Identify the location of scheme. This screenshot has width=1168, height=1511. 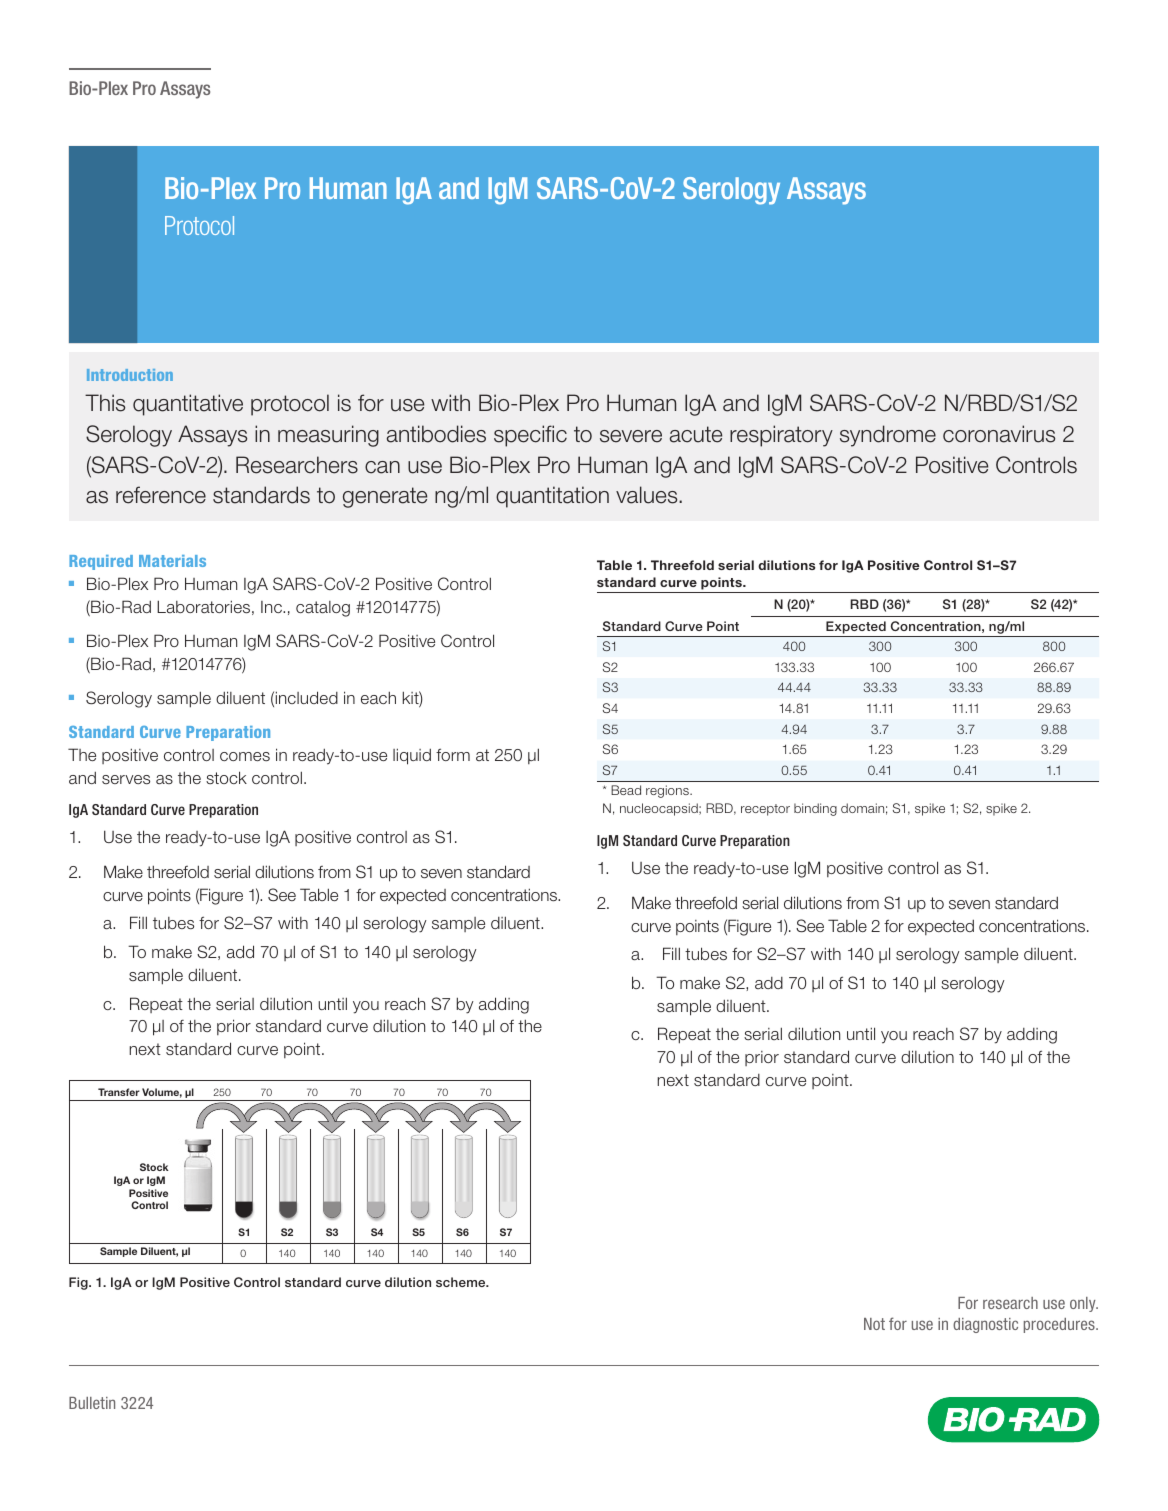
(462, 1282).
